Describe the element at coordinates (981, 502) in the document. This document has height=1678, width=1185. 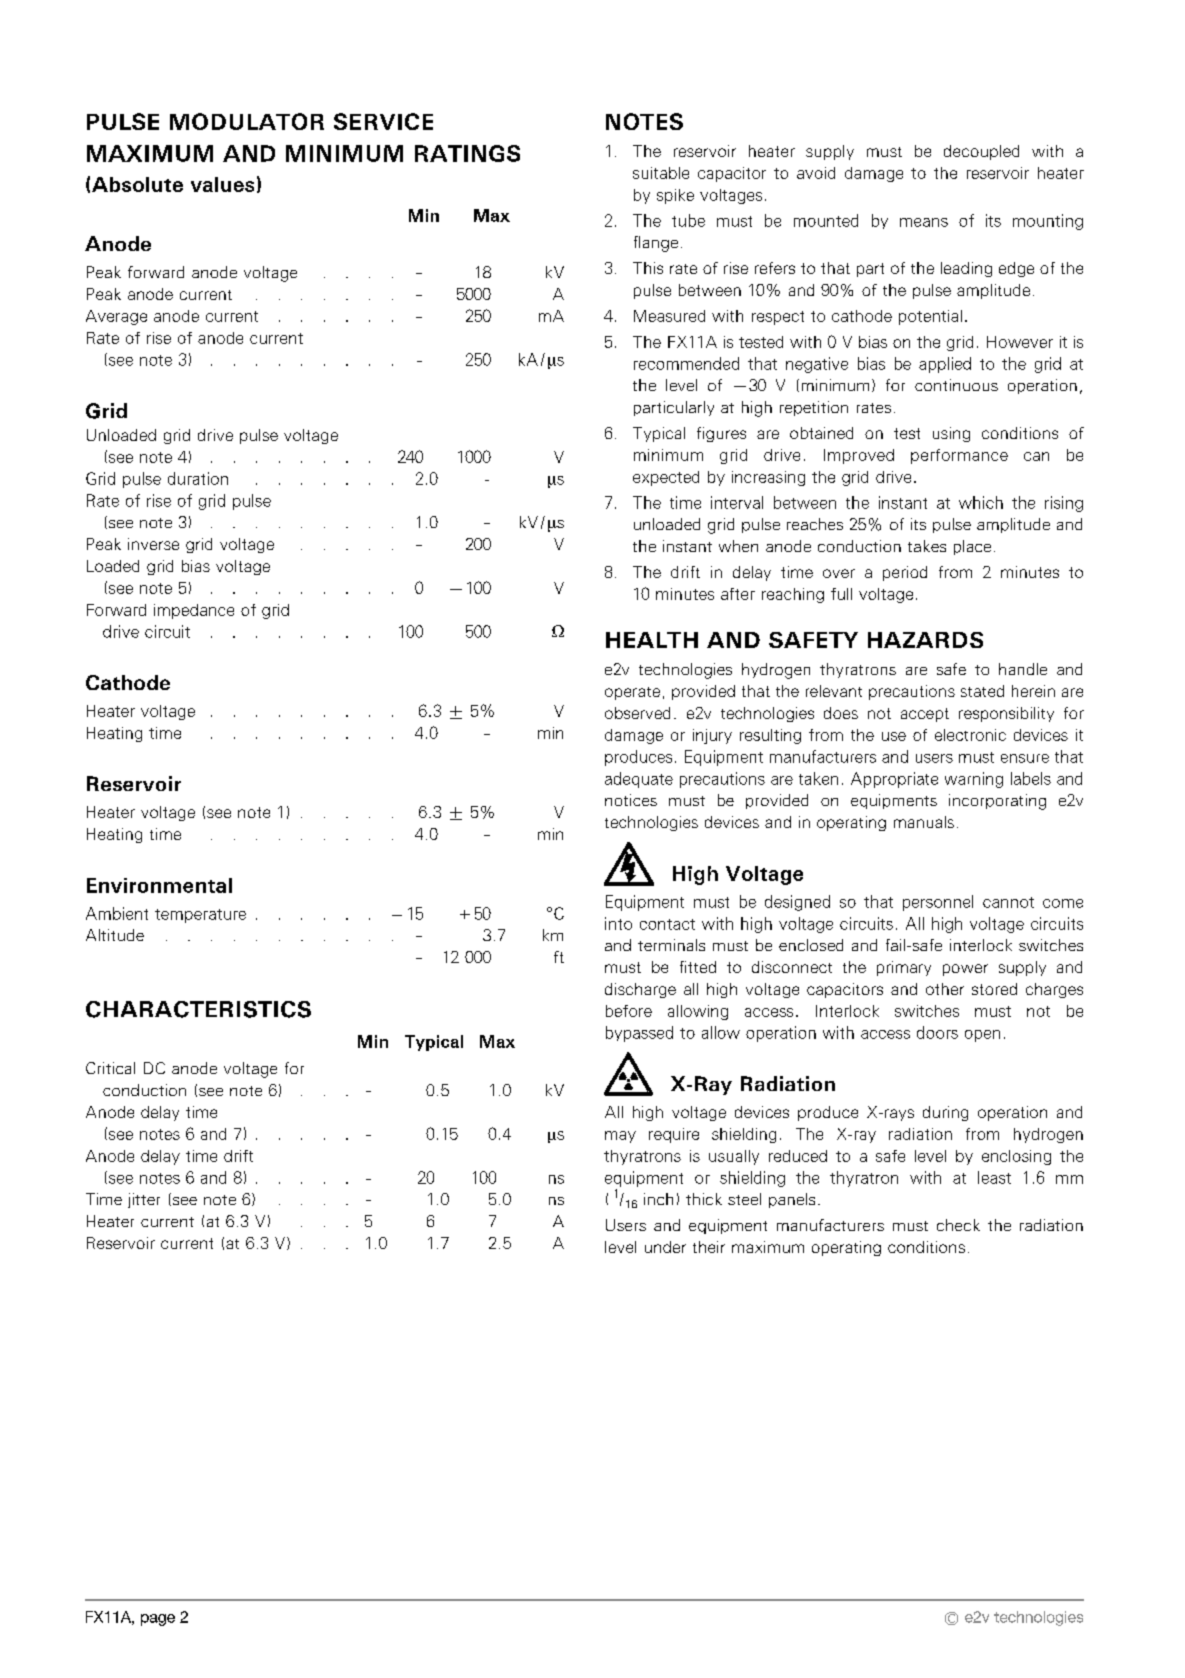
I see `which` at that location.
